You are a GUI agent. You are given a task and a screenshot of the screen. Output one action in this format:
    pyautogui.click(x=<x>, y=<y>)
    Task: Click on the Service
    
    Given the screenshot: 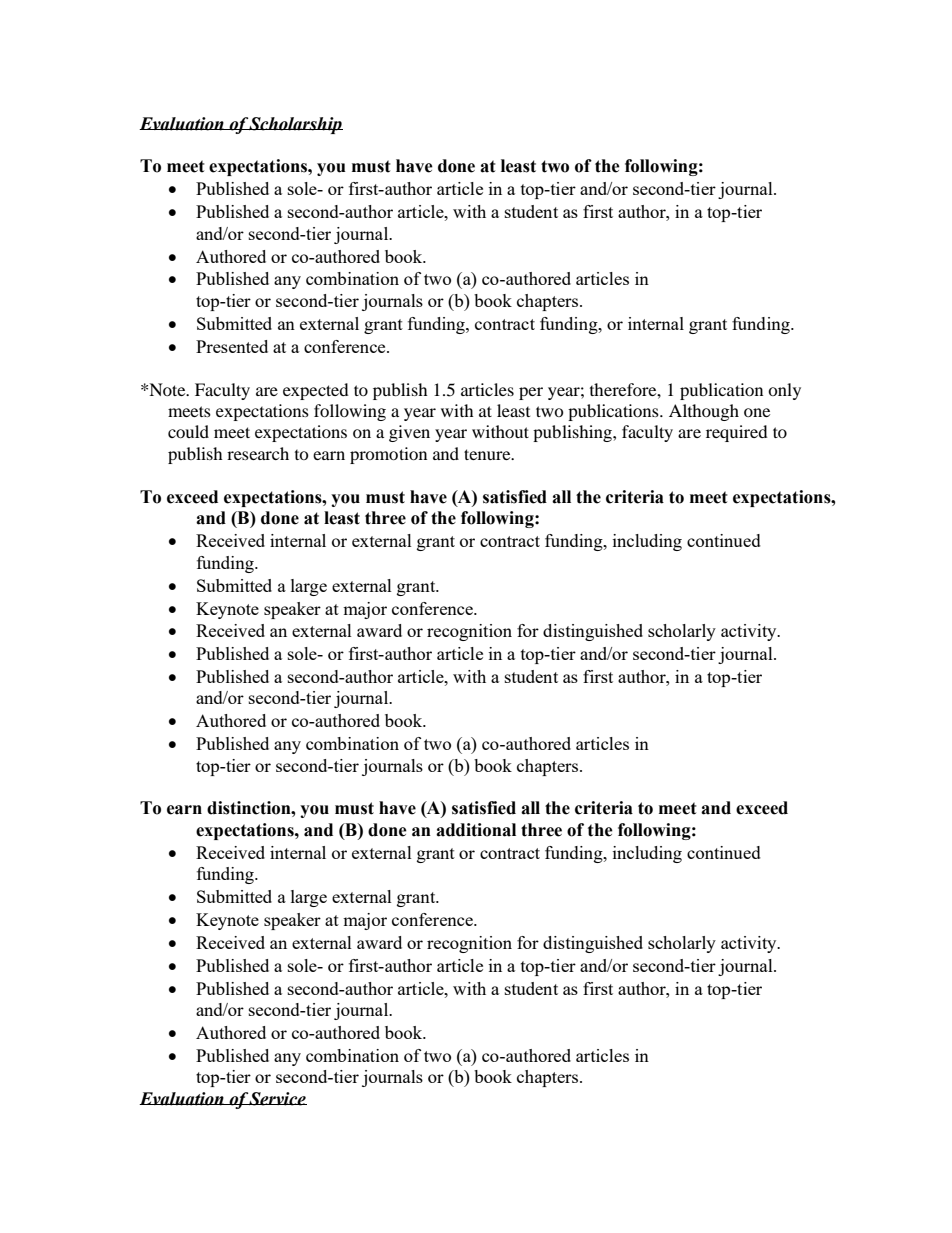 What is the action you would take?
    pyautogui.click(x=277, y=1099)
